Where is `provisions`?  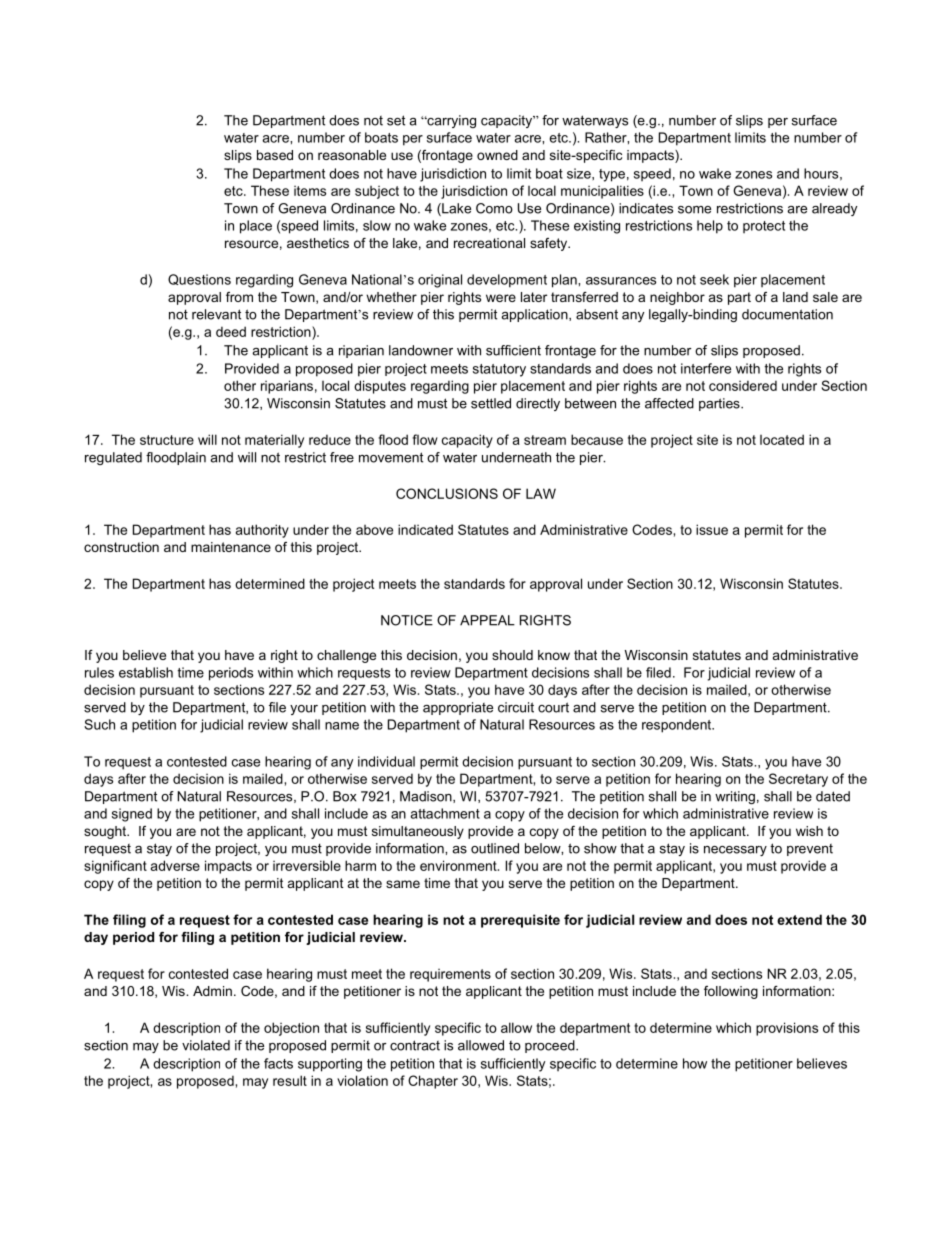
provisions is located at coordinates (787, 1029).
